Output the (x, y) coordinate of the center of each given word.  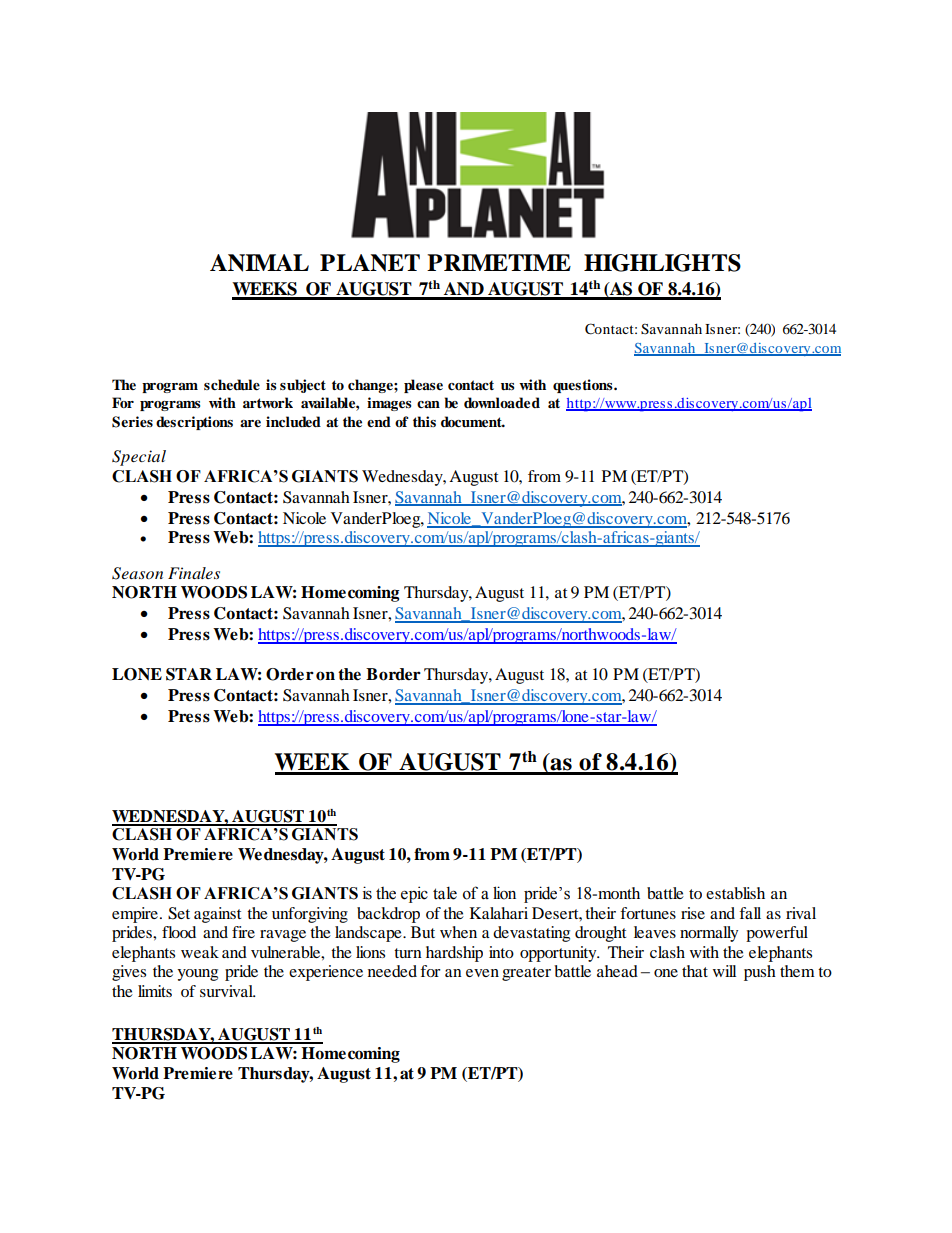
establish (735, 893)
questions (584, 386)
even (482, 973)
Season (137, 573)
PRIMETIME (499, 262)
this (424, 421)
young (197, 975)
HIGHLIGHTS (662, 263)
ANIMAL (259, 263)
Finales (194, 573)
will (724, 971)
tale (445, 893)
